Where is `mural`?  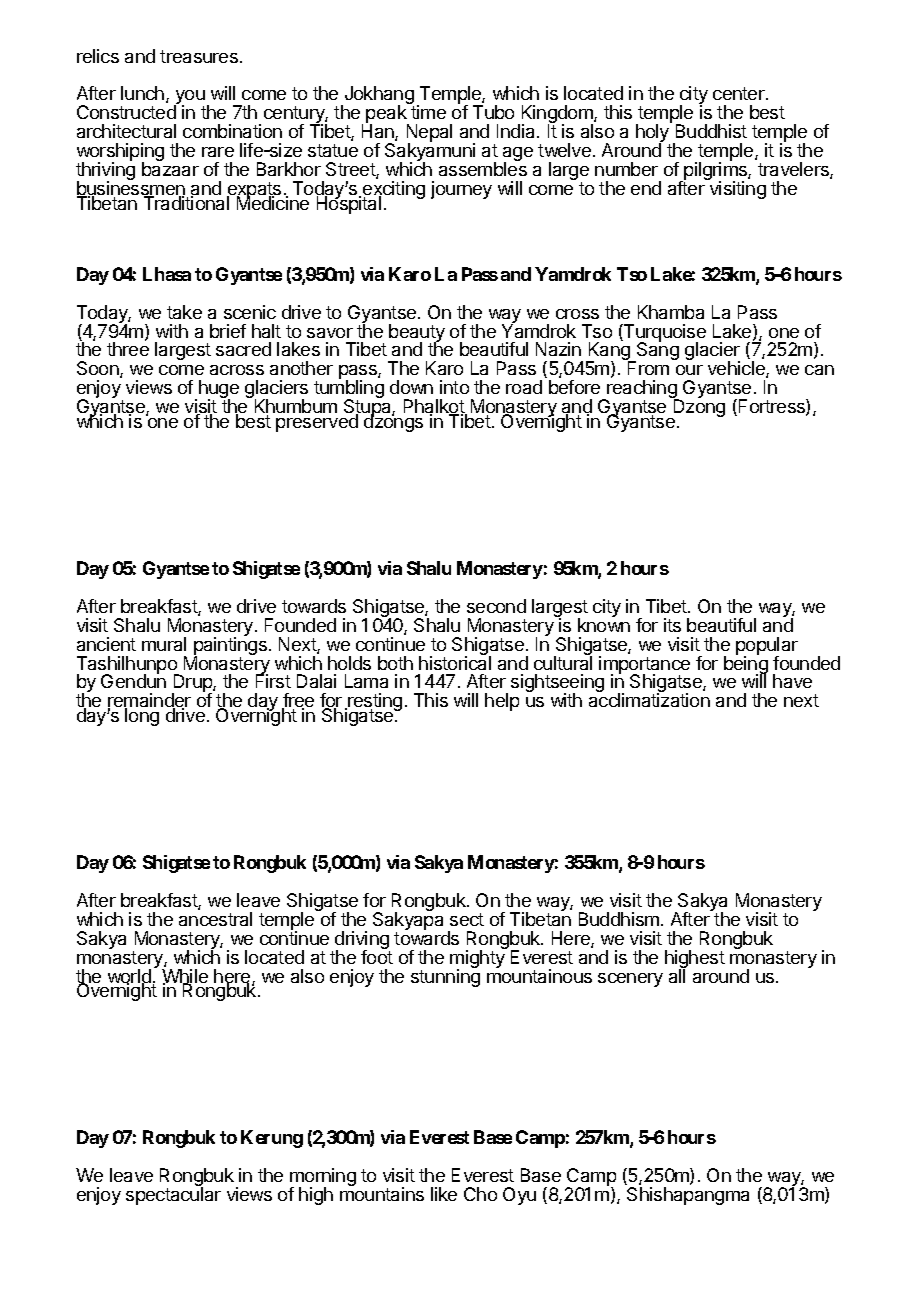
mural is located at coordinates (164, 644).
